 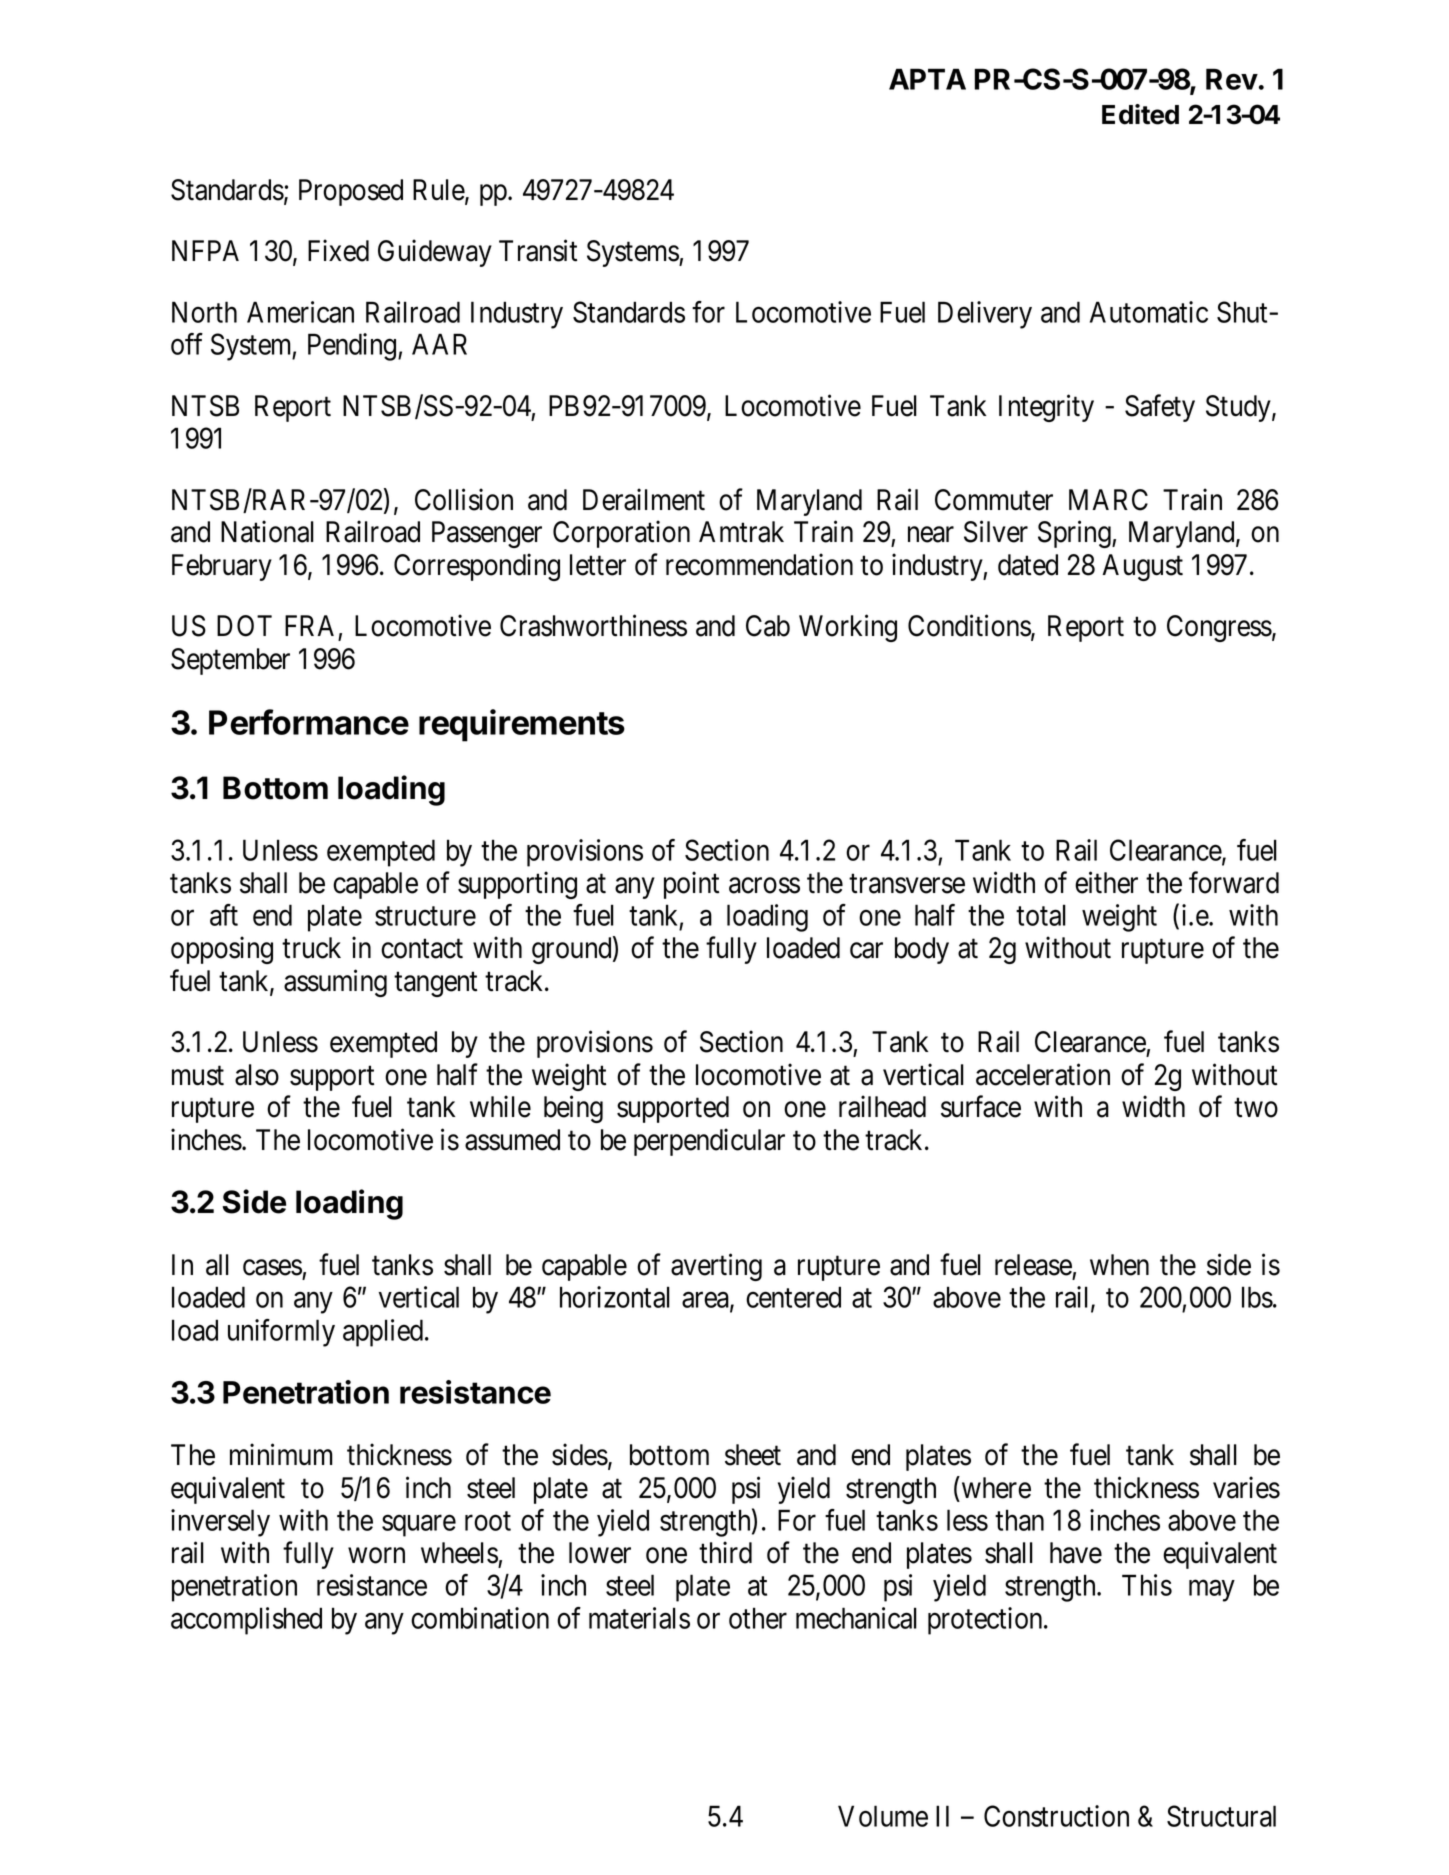 What do you see at coordinates (883, 1816) in the screenshot?
I see `Volume` at bounding box center [883, 1816].
